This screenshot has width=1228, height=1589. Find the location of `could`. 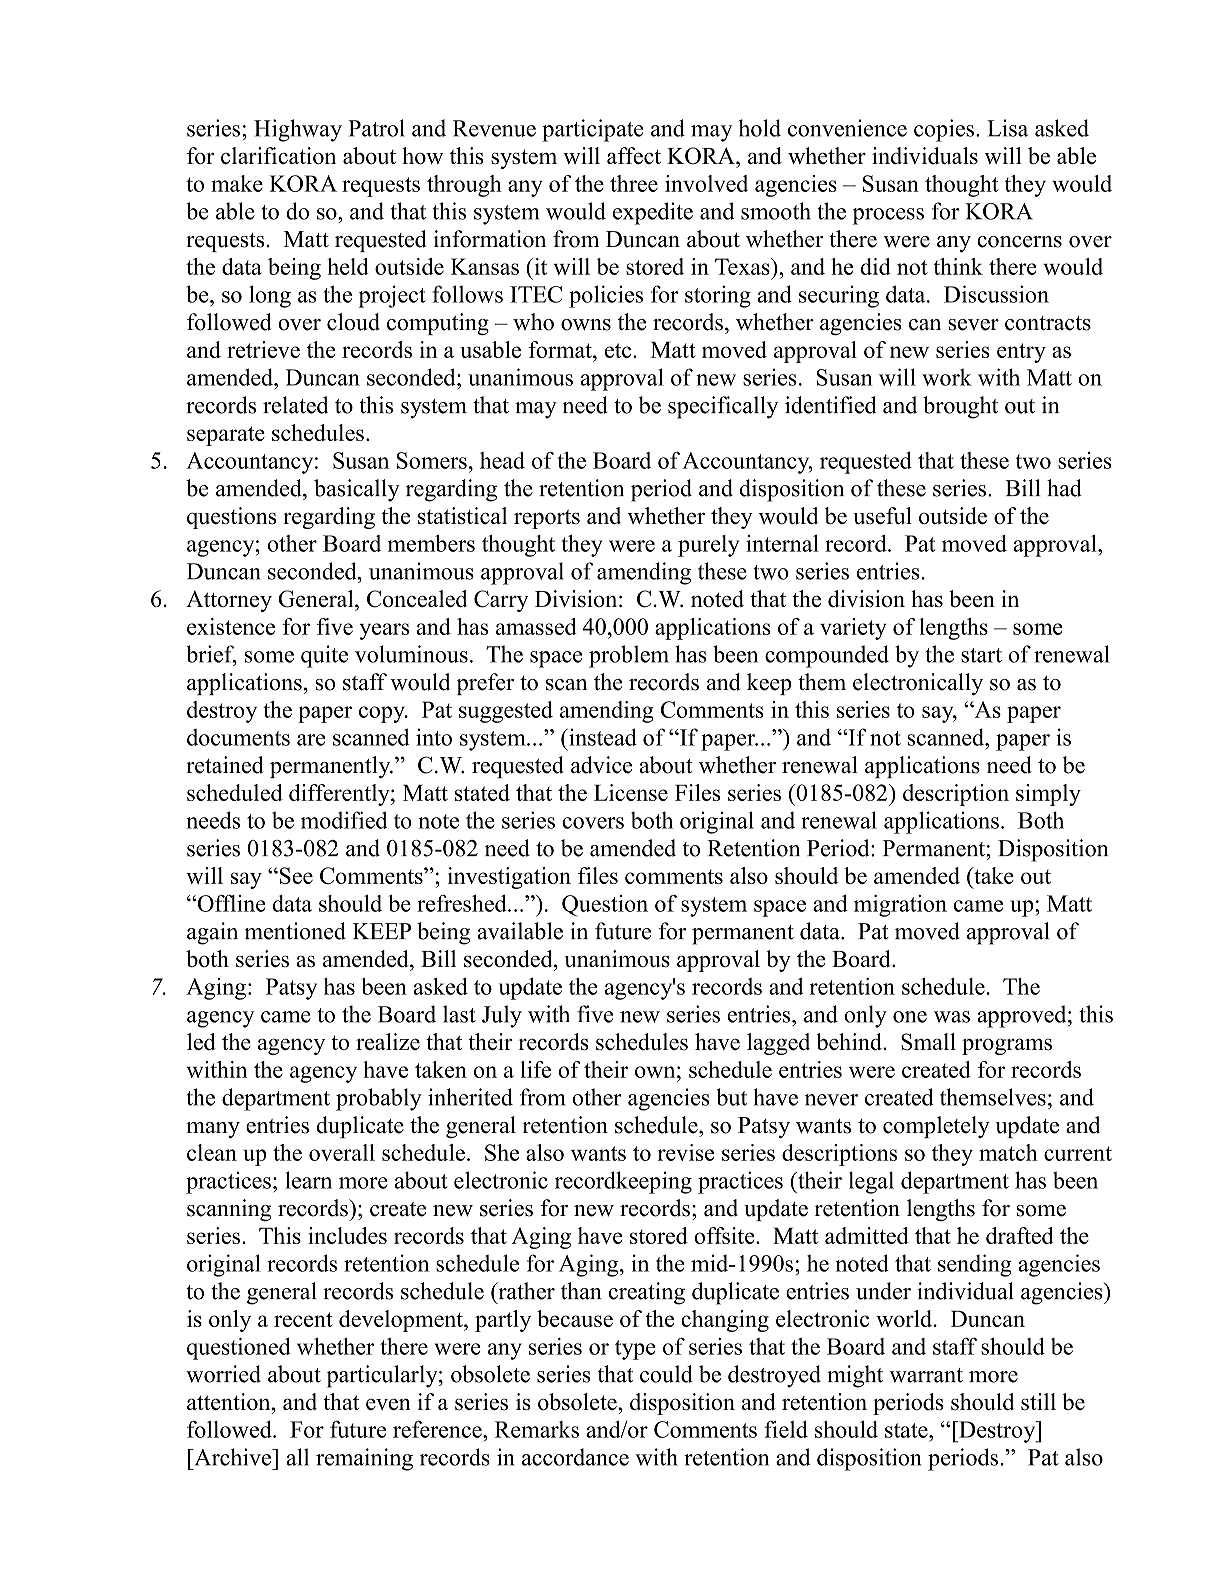

could is located at coordinates (666, 1374).
